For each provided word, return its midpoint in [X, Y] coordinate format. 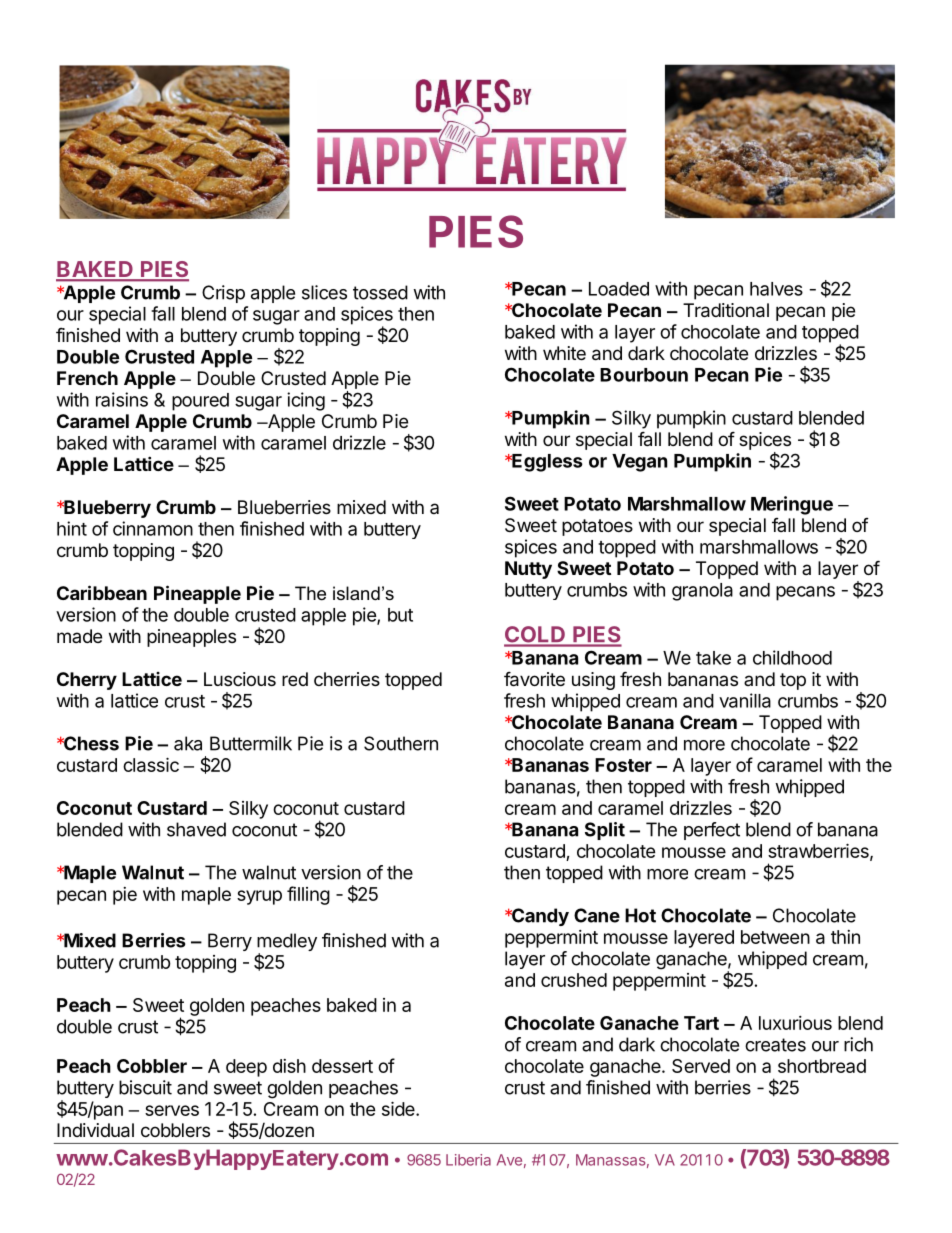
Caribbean [102, 592]
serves [172, 1110]
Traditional [726, 310]
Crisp [223, 294]
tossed [380, 292]
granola [702, 592]
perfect [712, 831]
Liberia [468, 1160]
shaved [196, 829]
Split [605, 831]
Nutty [528, 570]
